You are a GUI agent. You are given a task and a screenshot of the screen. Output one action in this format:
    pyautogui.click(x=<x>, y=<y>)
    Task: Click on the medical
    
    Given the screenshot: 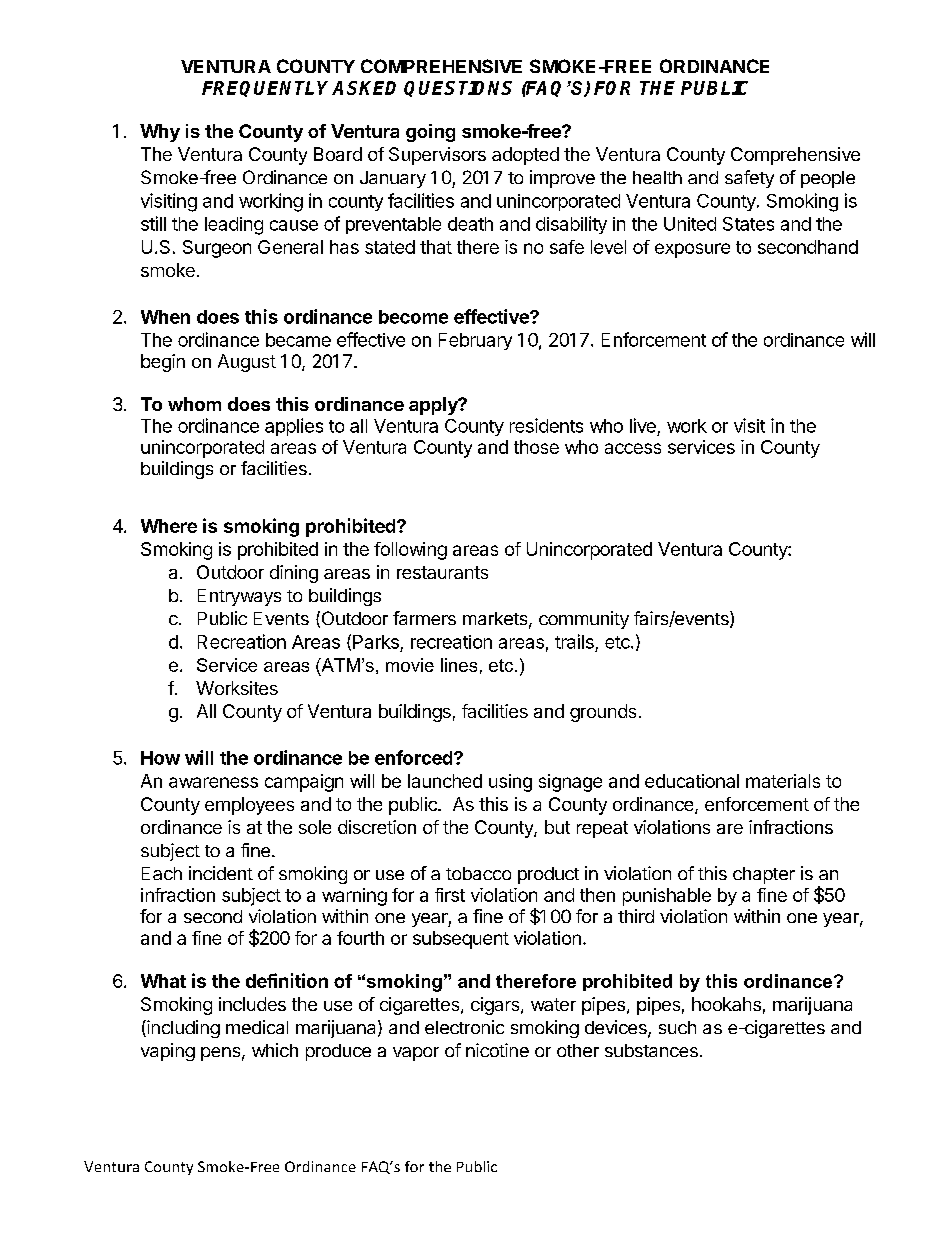 What is the action you would take?
    pyautogui.click(x=257, y=1027)
